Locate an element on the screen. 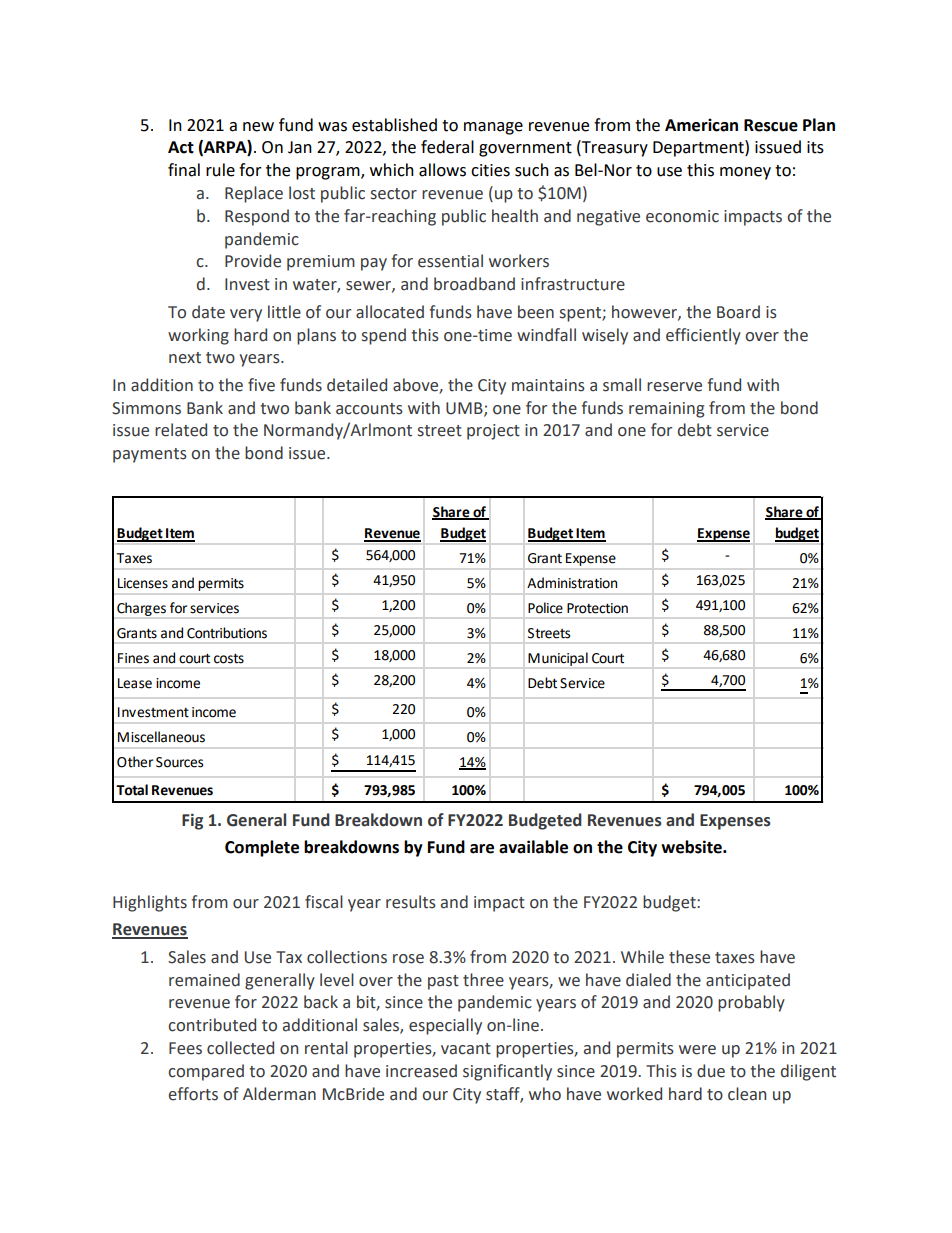 The width and height of the screenshot is (952, 1233). Contributions is located at coordinates (227, 633).
